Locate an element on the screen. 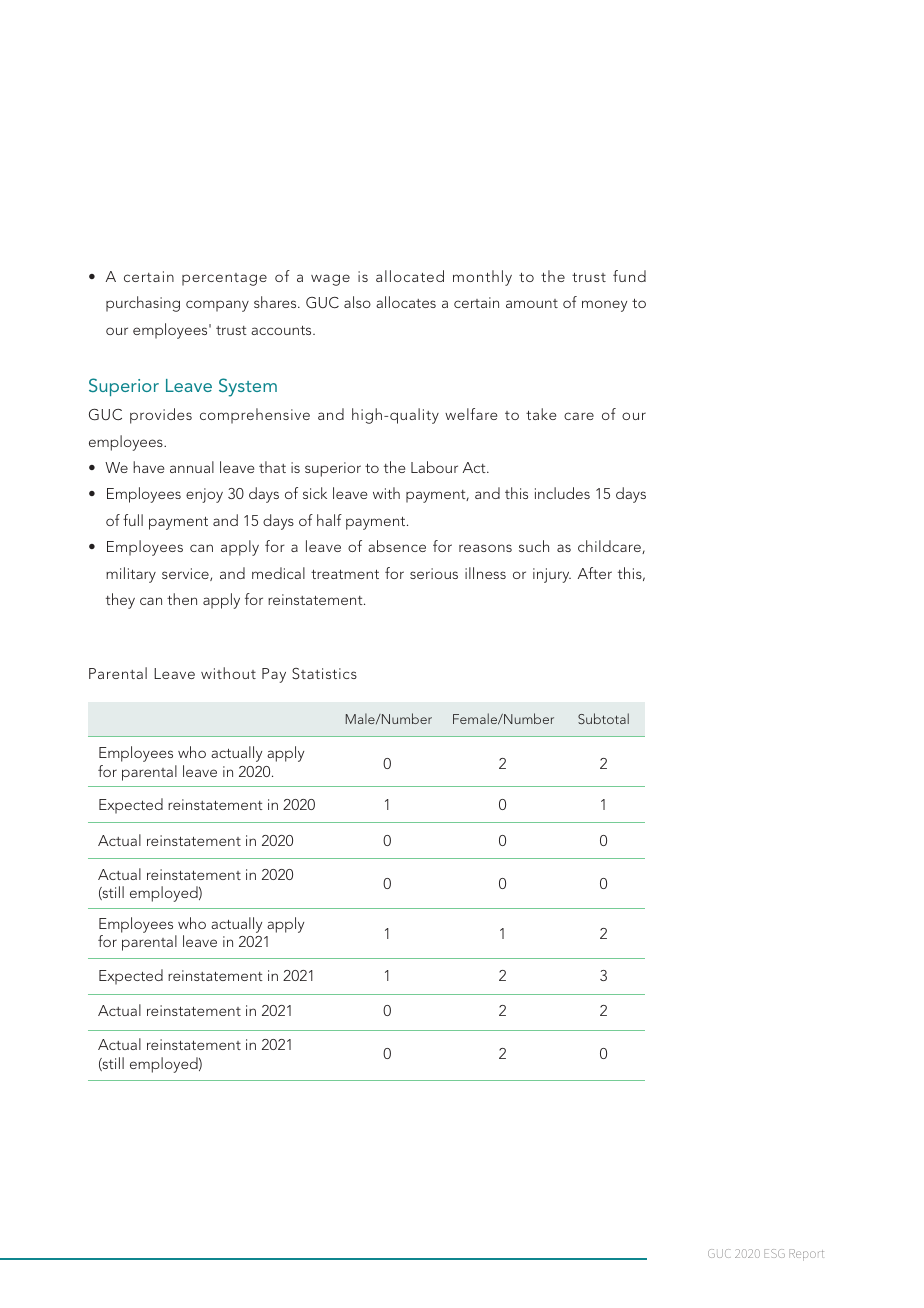 The width and height of the screenshot is (924, 1308). After is located at coordinates (595, 573).
